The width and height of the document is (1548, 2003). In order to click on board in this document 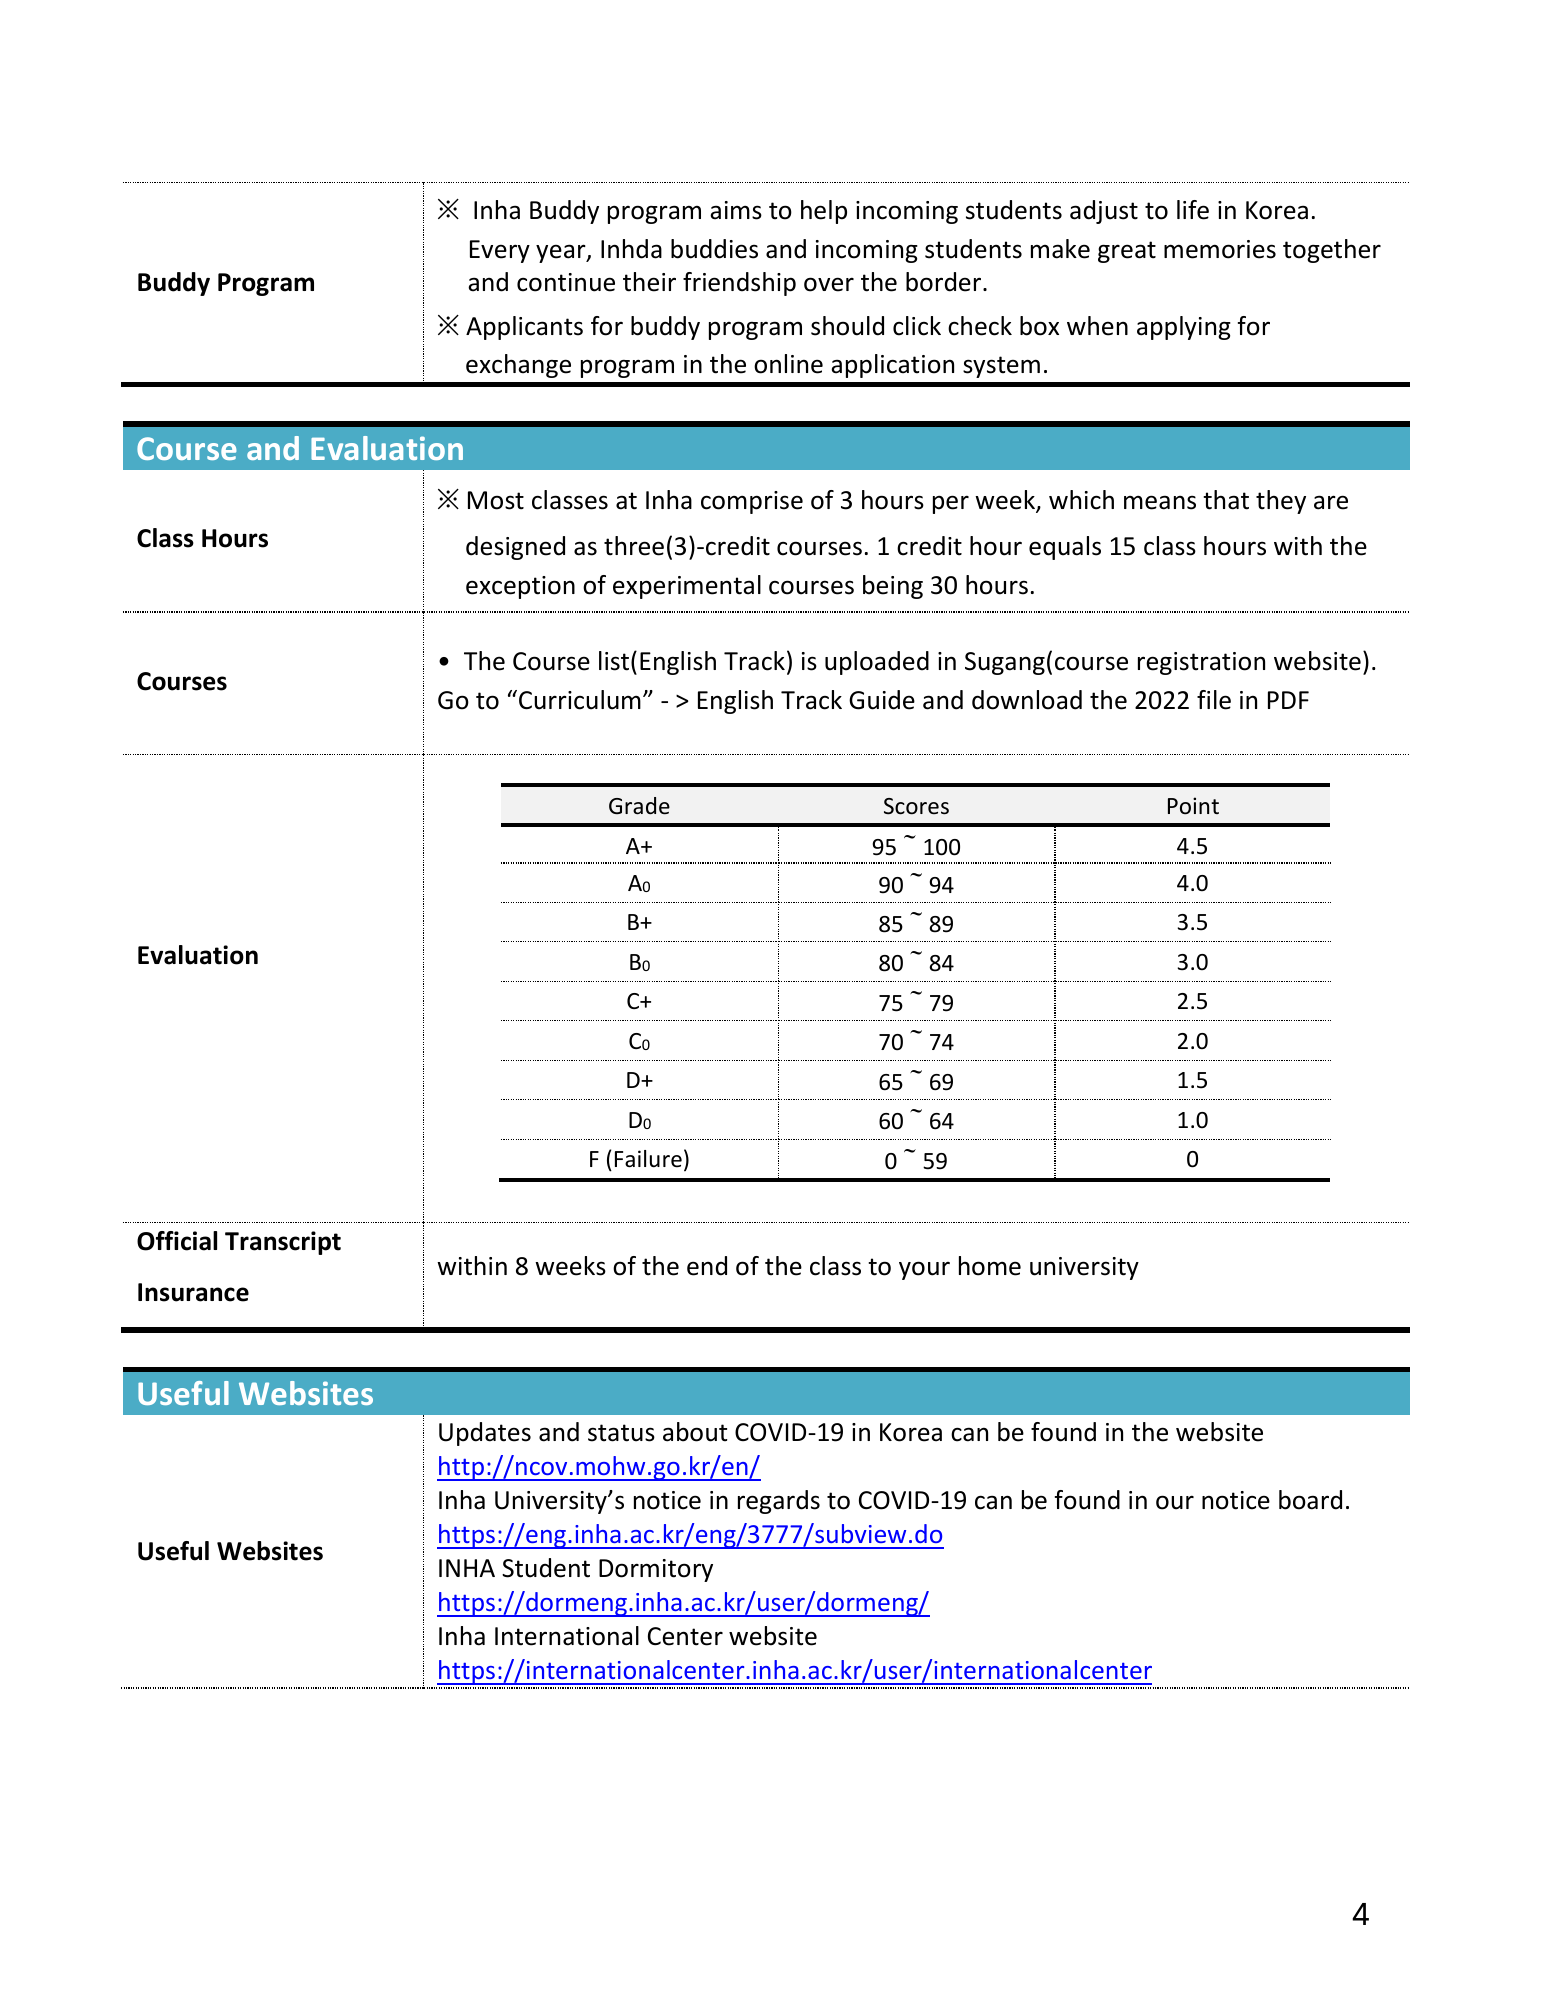, I will do `click(1310, 1500)`.
